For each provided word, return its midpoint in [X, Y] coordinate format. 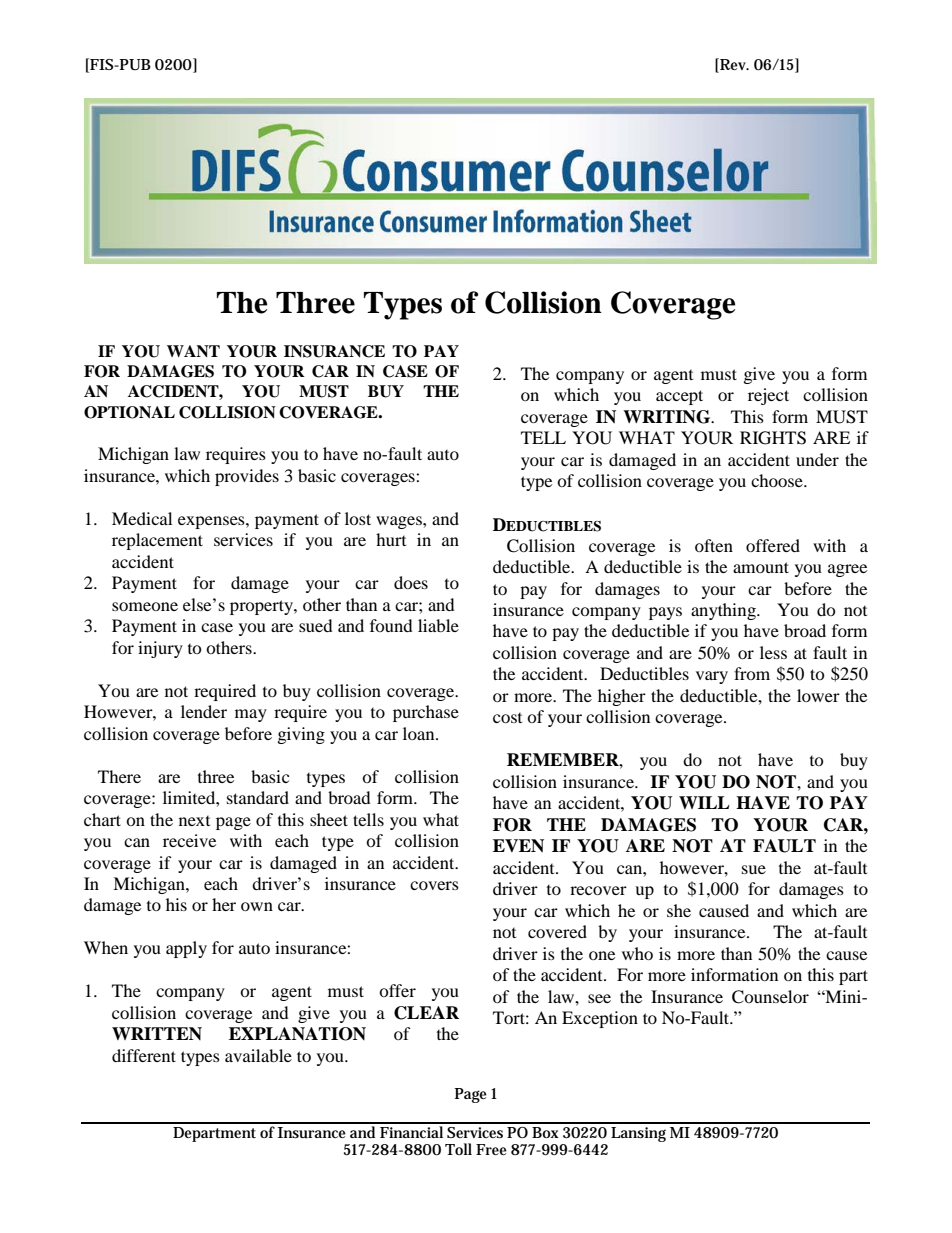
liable [438, 625]
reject [768, 396]
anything [724, 611]
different [144, 1055]
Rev [733, 65]
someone [145, 606]
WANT [193, 351]
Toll [458, 1149]
